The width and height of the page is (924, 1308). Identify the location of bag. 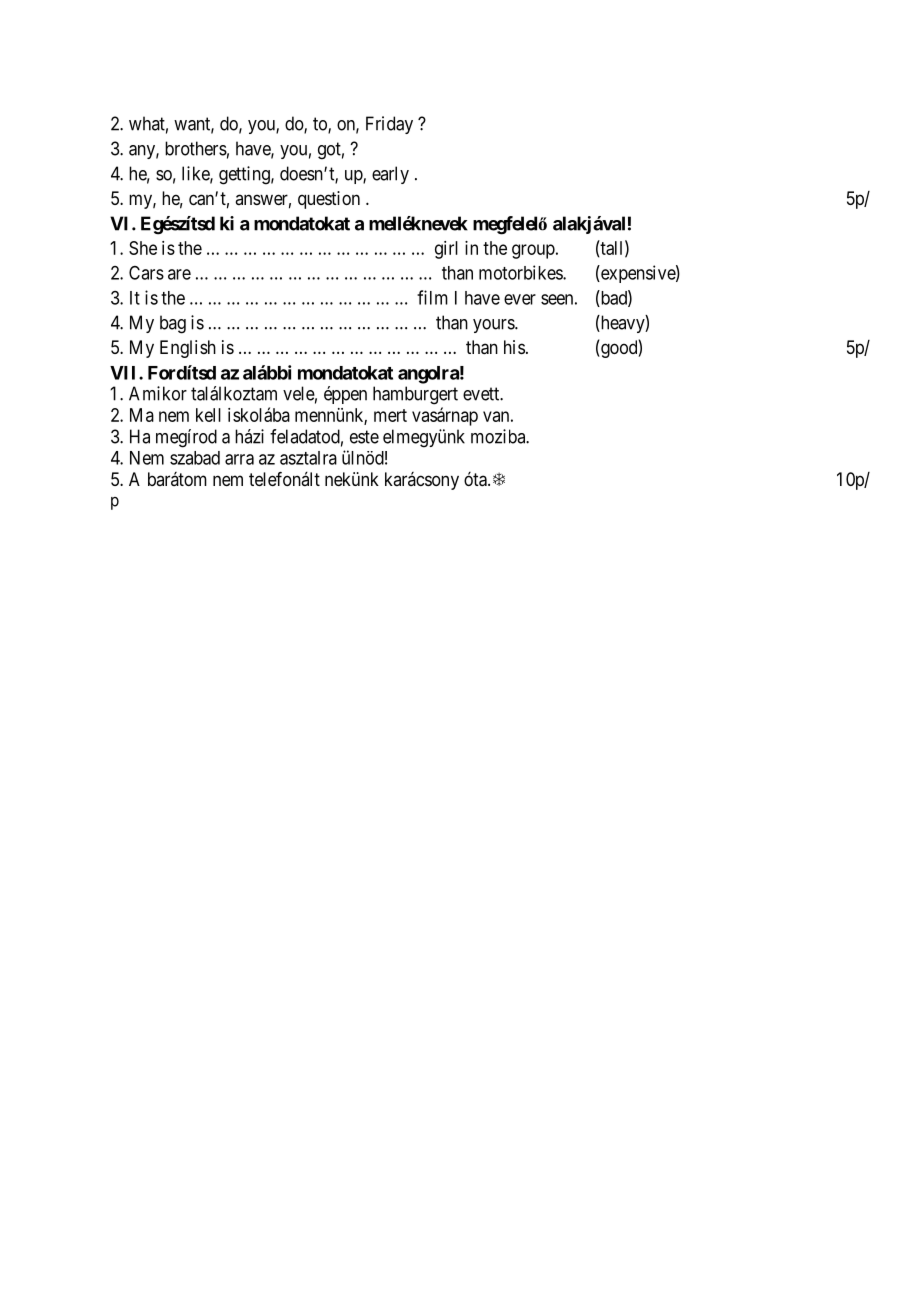
(173, 324).
